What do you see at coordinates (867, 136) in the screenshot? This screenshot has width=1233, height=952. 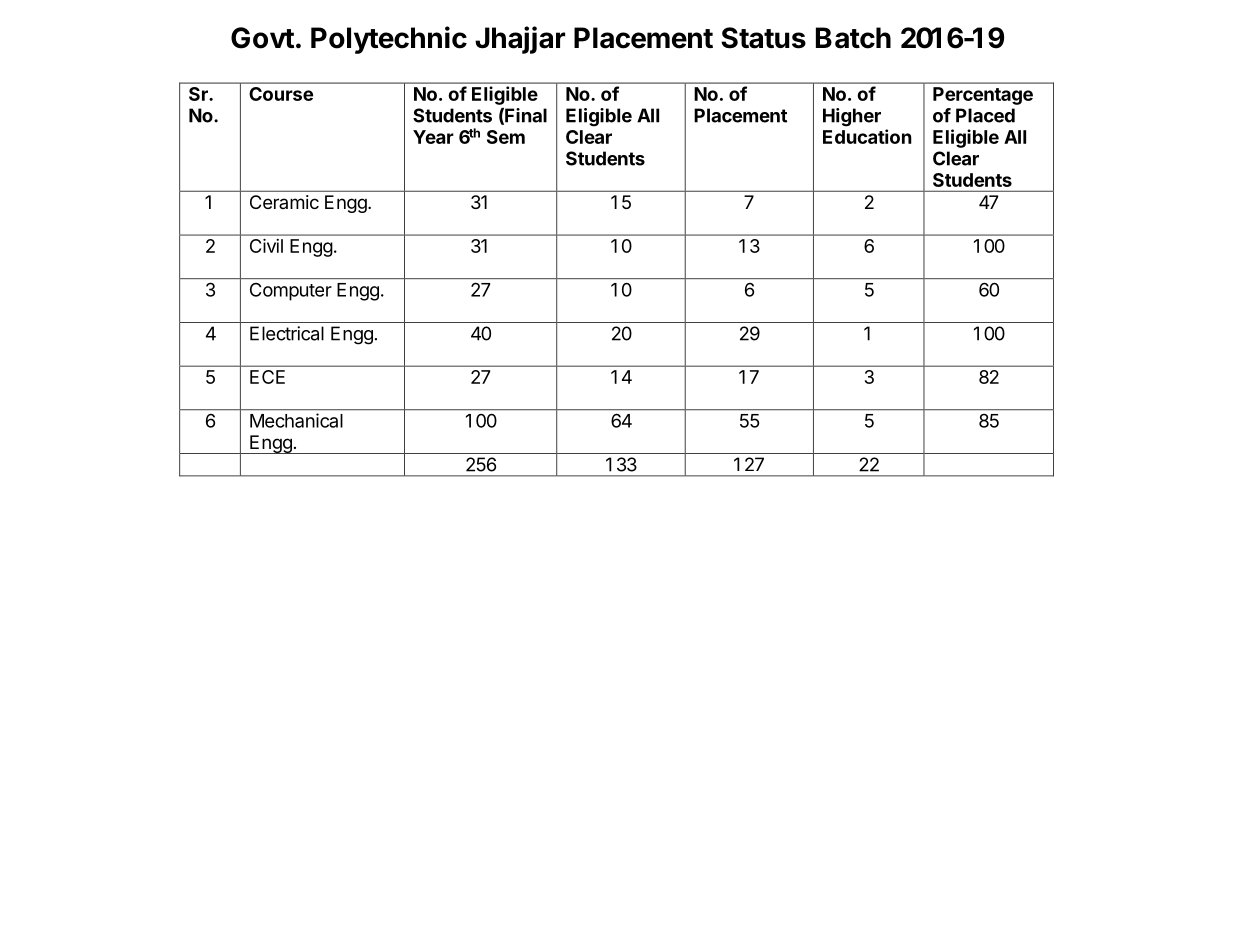 I see `Education` at bounding box center [867, 136].
